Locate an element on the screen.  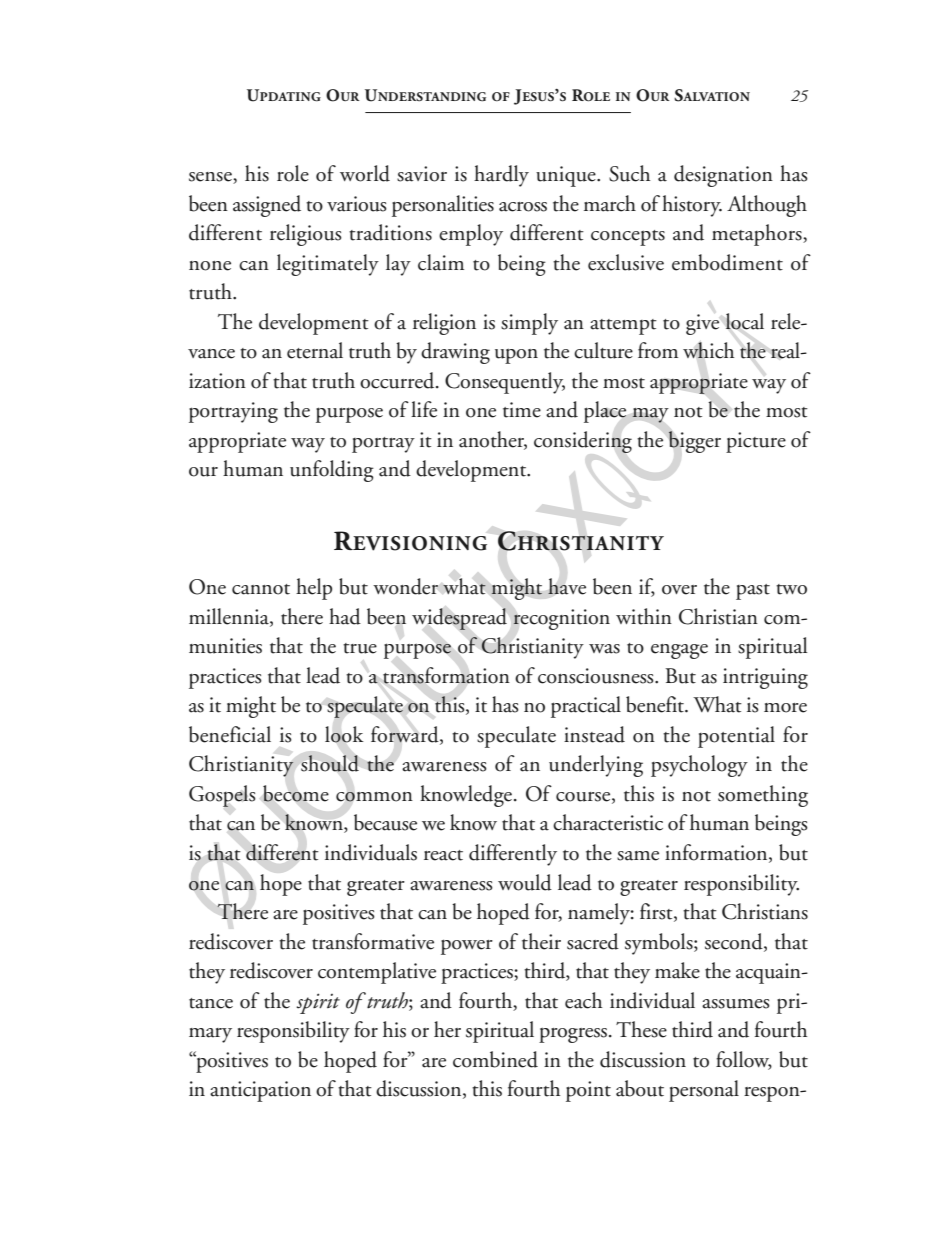
anticipation is located at coordinates (260, 1091).
